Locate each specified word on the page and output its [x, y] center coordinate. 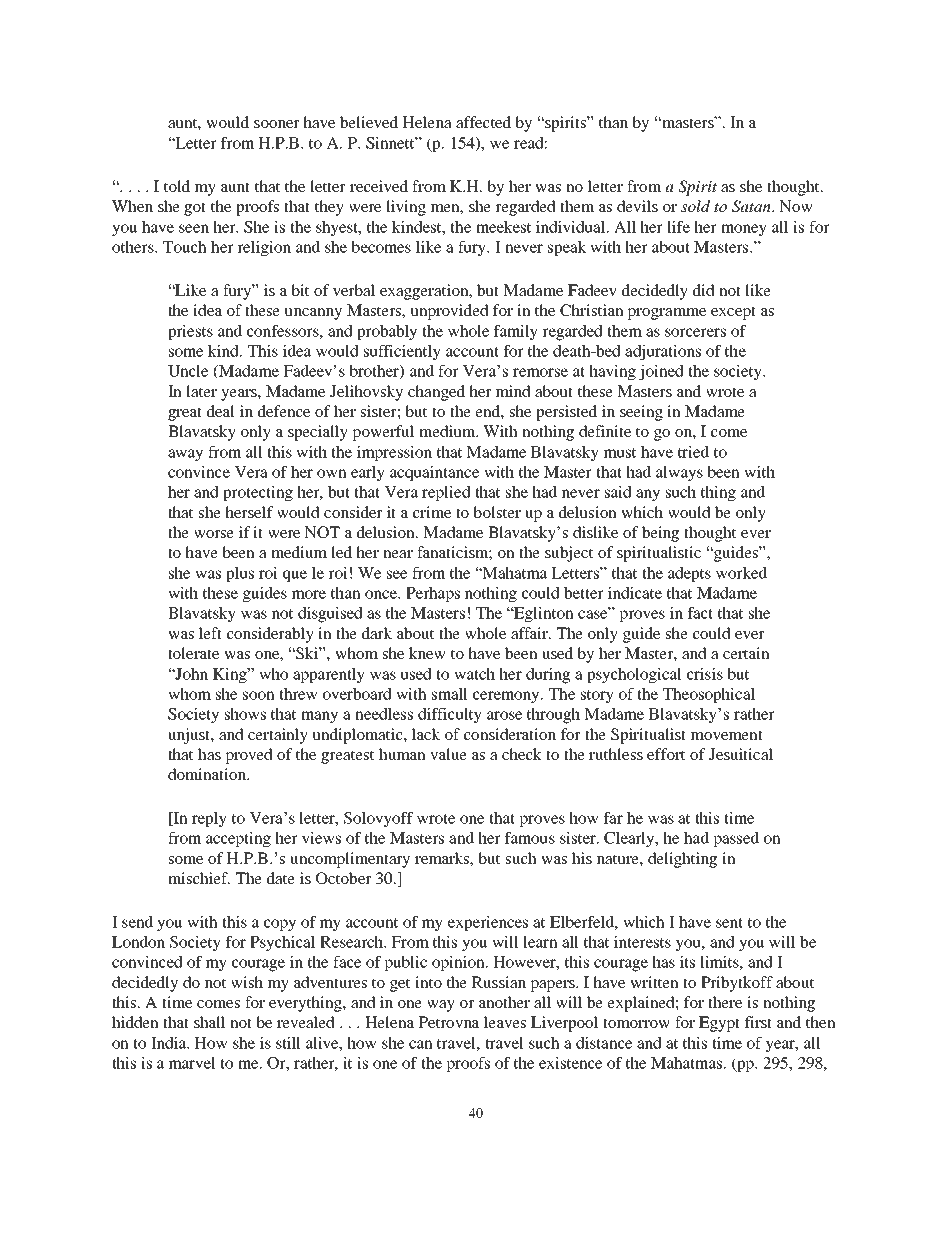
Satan [752, 206]
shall [209, 1022]
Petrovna [449, 1022]
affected [483, 122]
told [177, 186]
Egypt [719, 1024]
